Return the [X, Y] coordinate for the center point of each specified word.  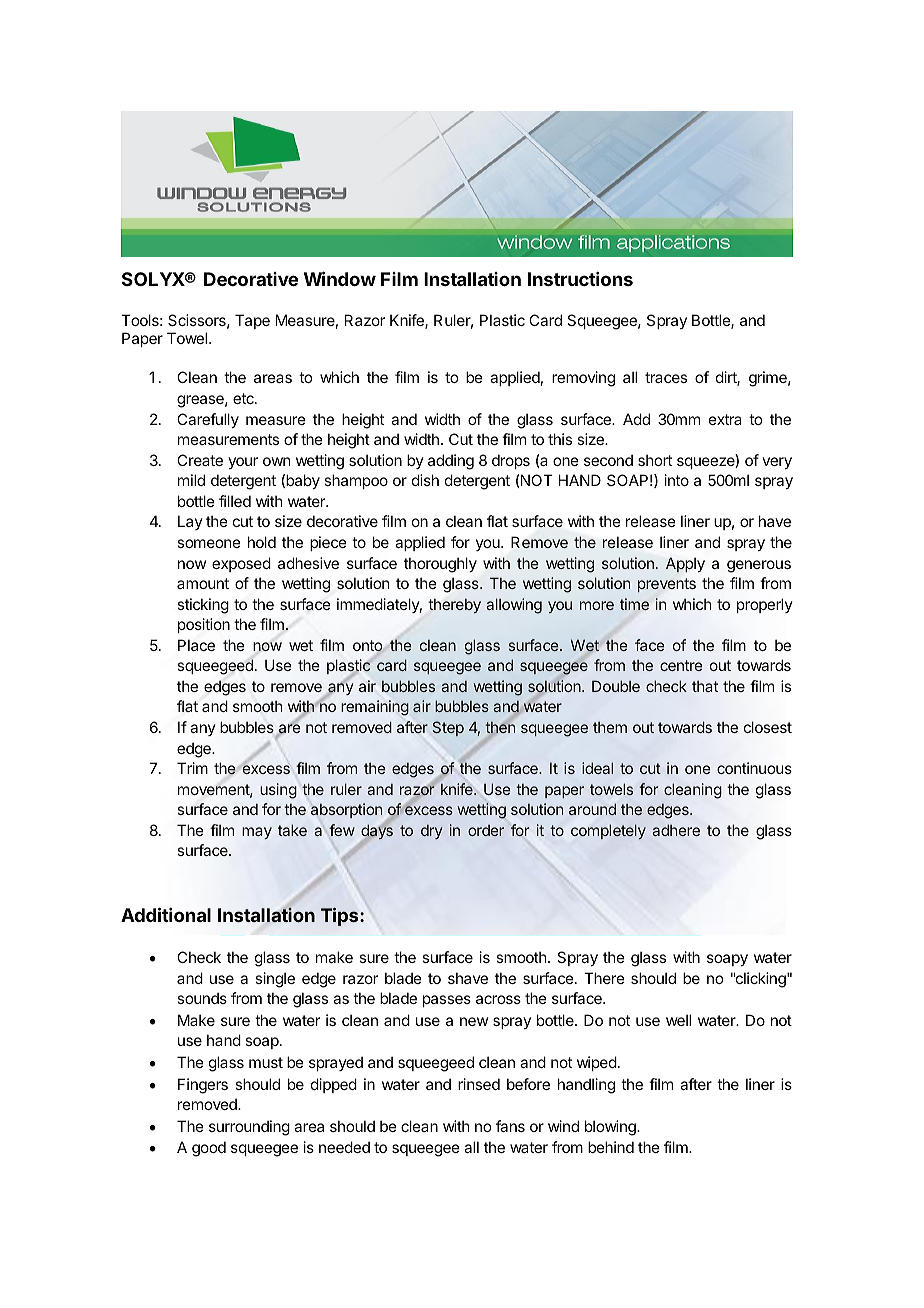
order [486, 830]
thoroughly [440, 565]
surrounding [249, 1128]
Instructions [580, 279]
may [257, 833]
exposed [241, 564]
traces [666, 377]
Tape [252, 321]
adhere [676, 830]
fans [510, 1126]
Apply [685, 564]
